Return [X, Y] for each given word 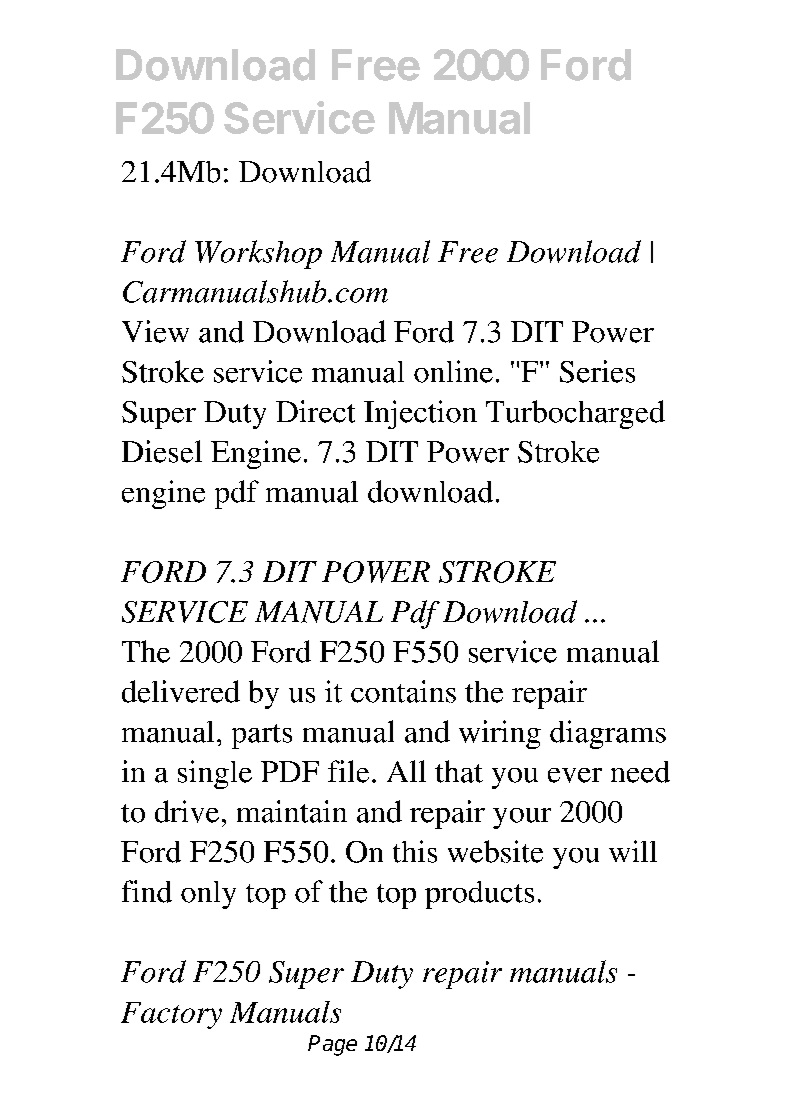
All [406, 771]
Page [332, 1045]
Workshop [258, 254]
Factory [171, 1015]
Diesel [162, 451]
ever [575, 775]
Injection [420, 414]
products [479, 895]
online [453, 371]
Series [597, 371]
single [215, 774]
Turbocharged [575, 414]
